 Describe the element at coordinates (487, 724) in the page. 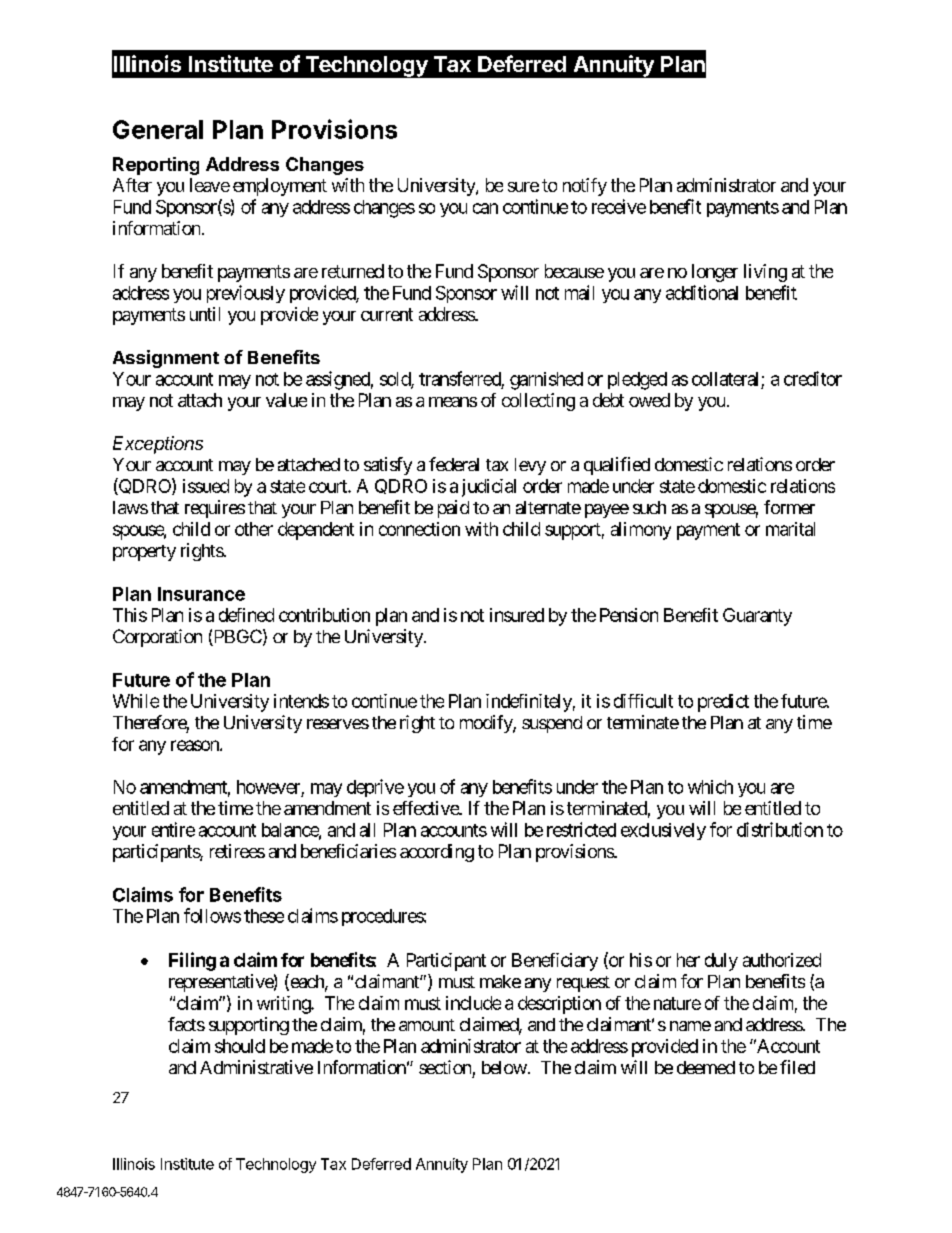

I see `modify` at that location.
